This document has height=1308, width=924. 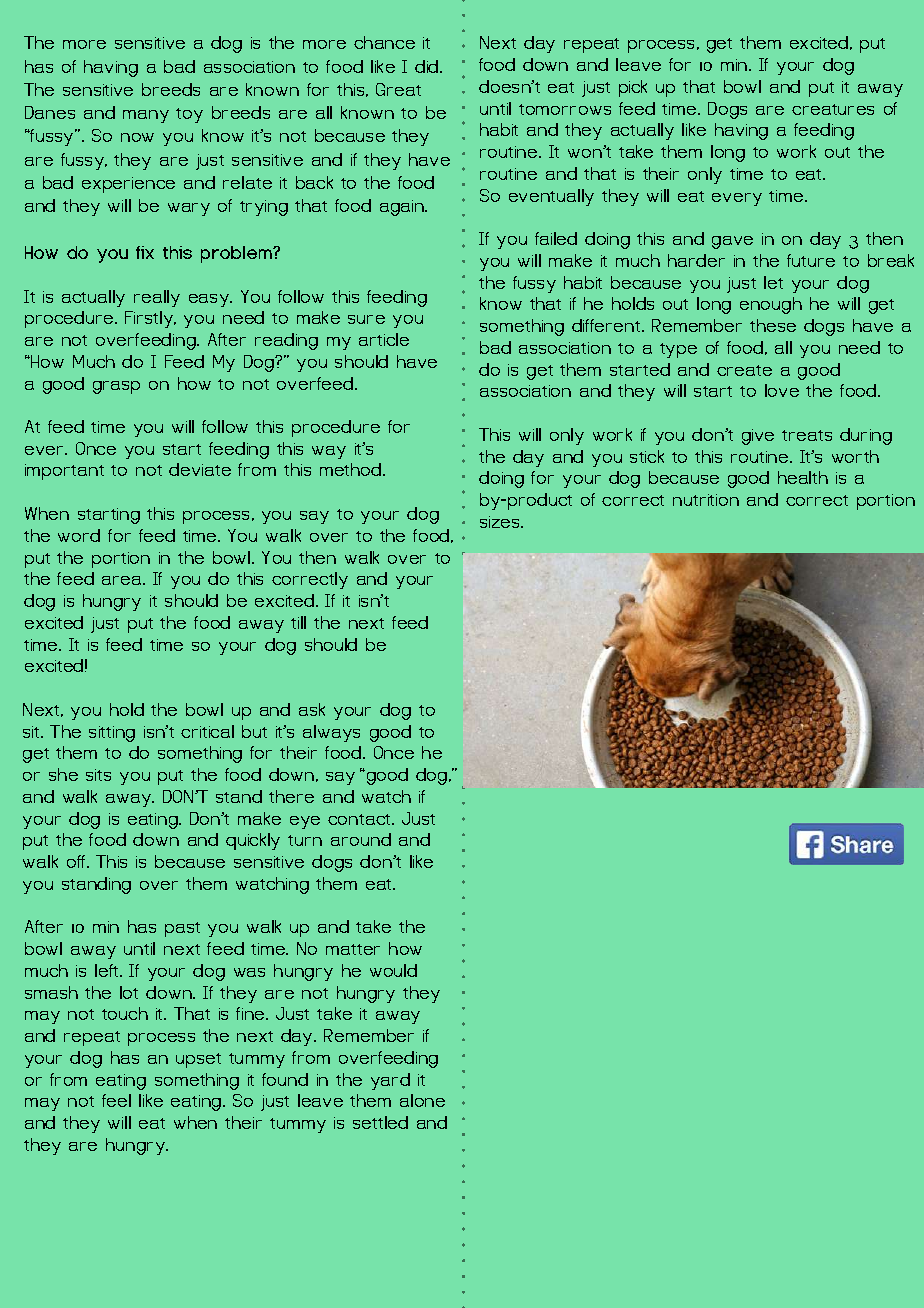 I want to click on article, so click(x=384, y=339).
